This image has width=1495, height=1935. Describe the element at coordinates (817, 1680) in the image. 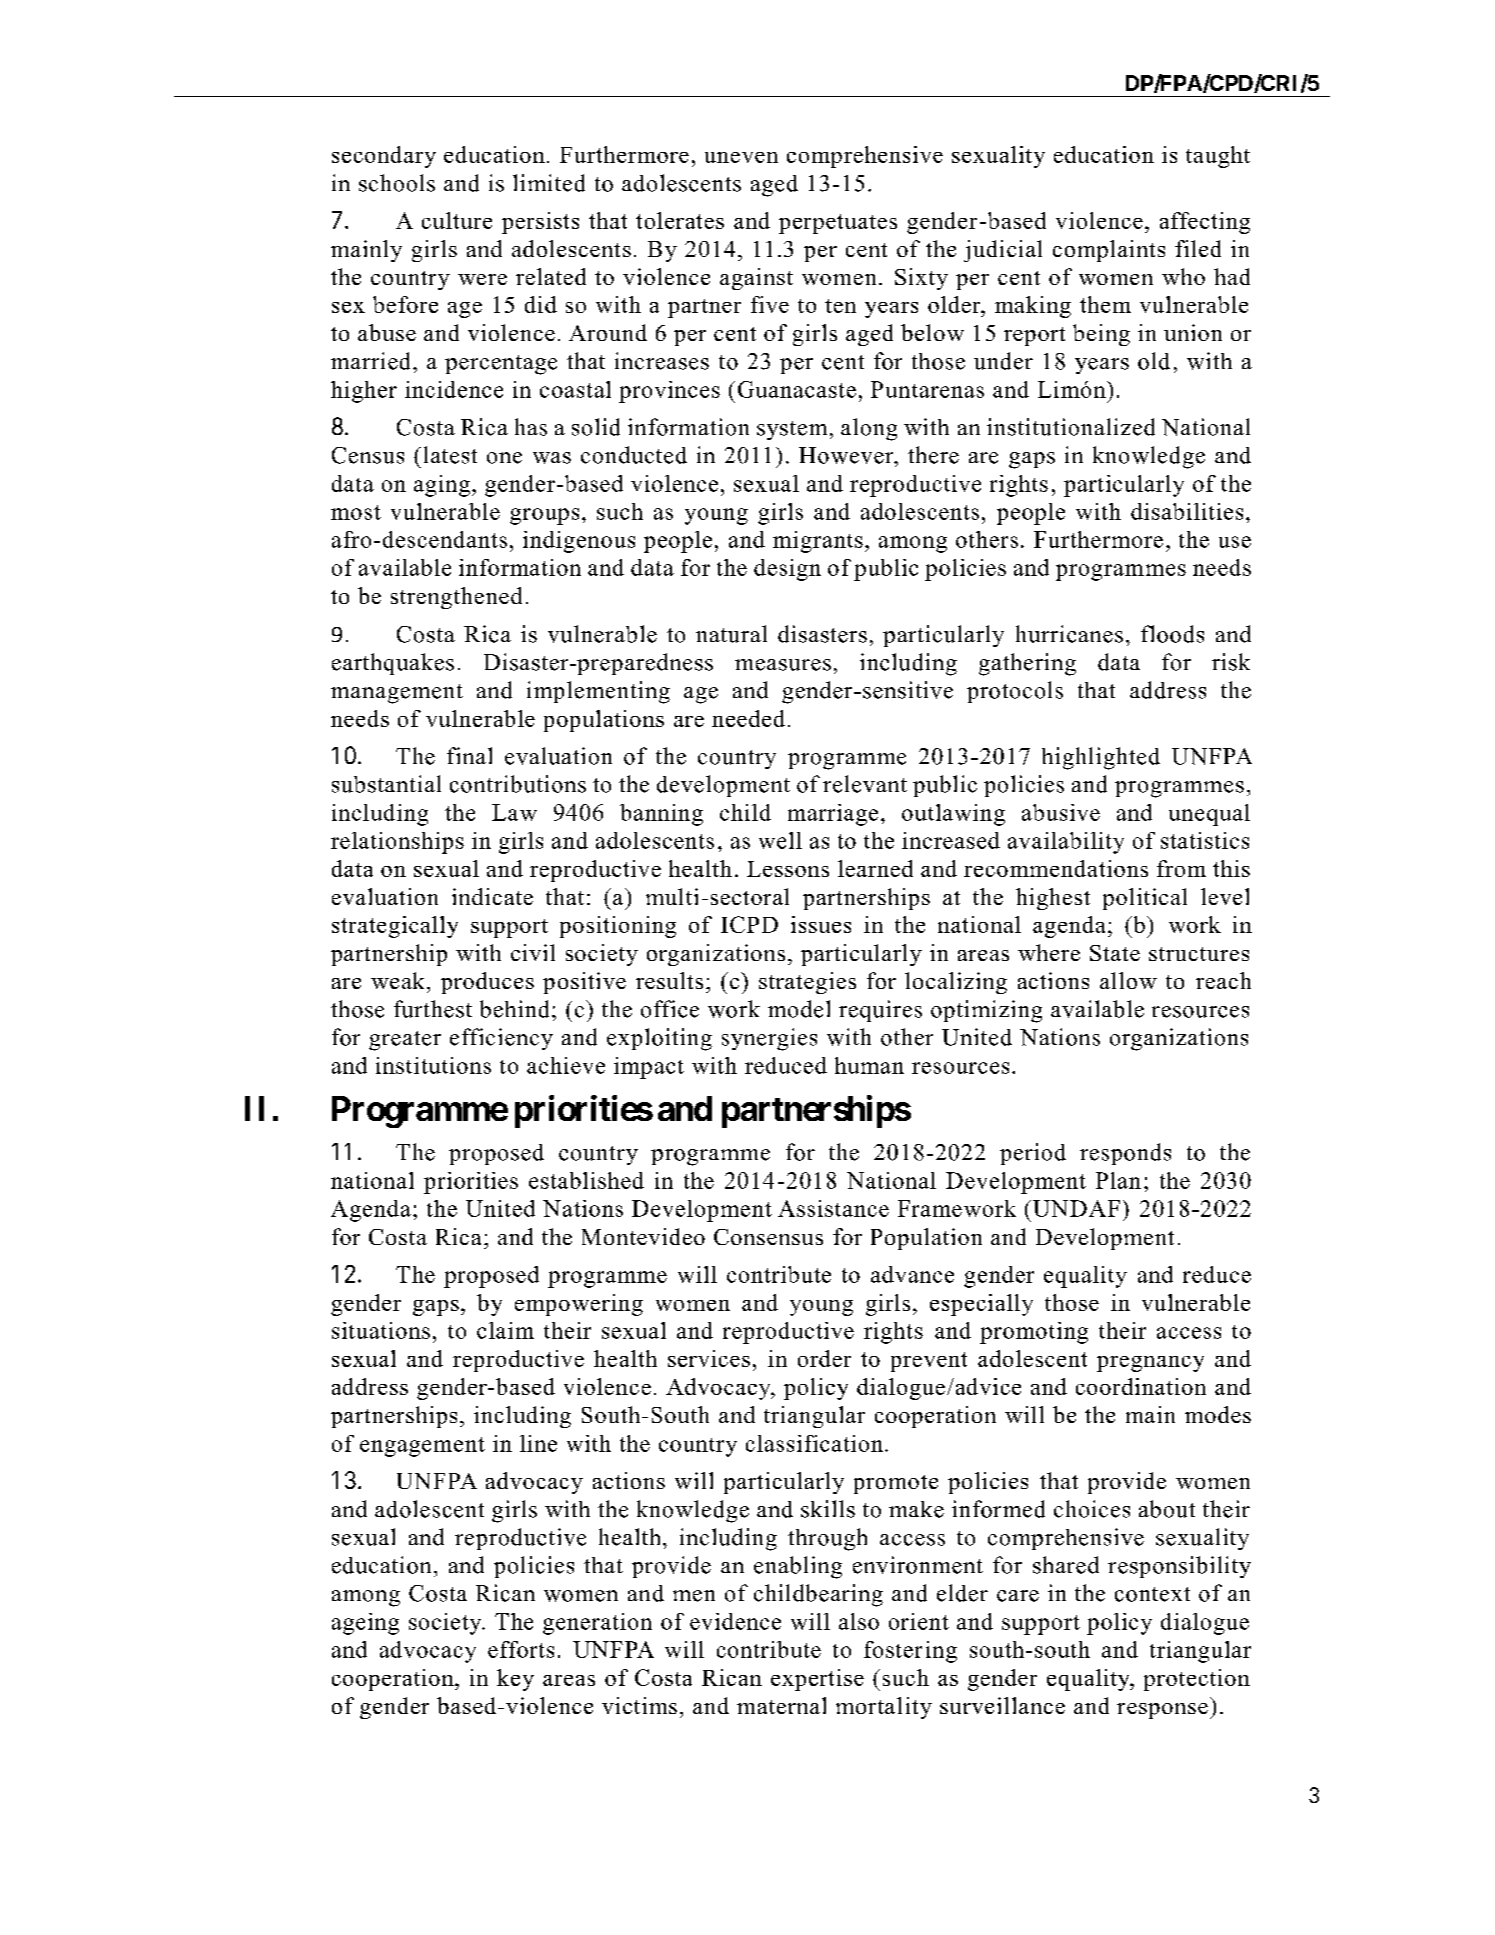

I see `expertise` at that location.
